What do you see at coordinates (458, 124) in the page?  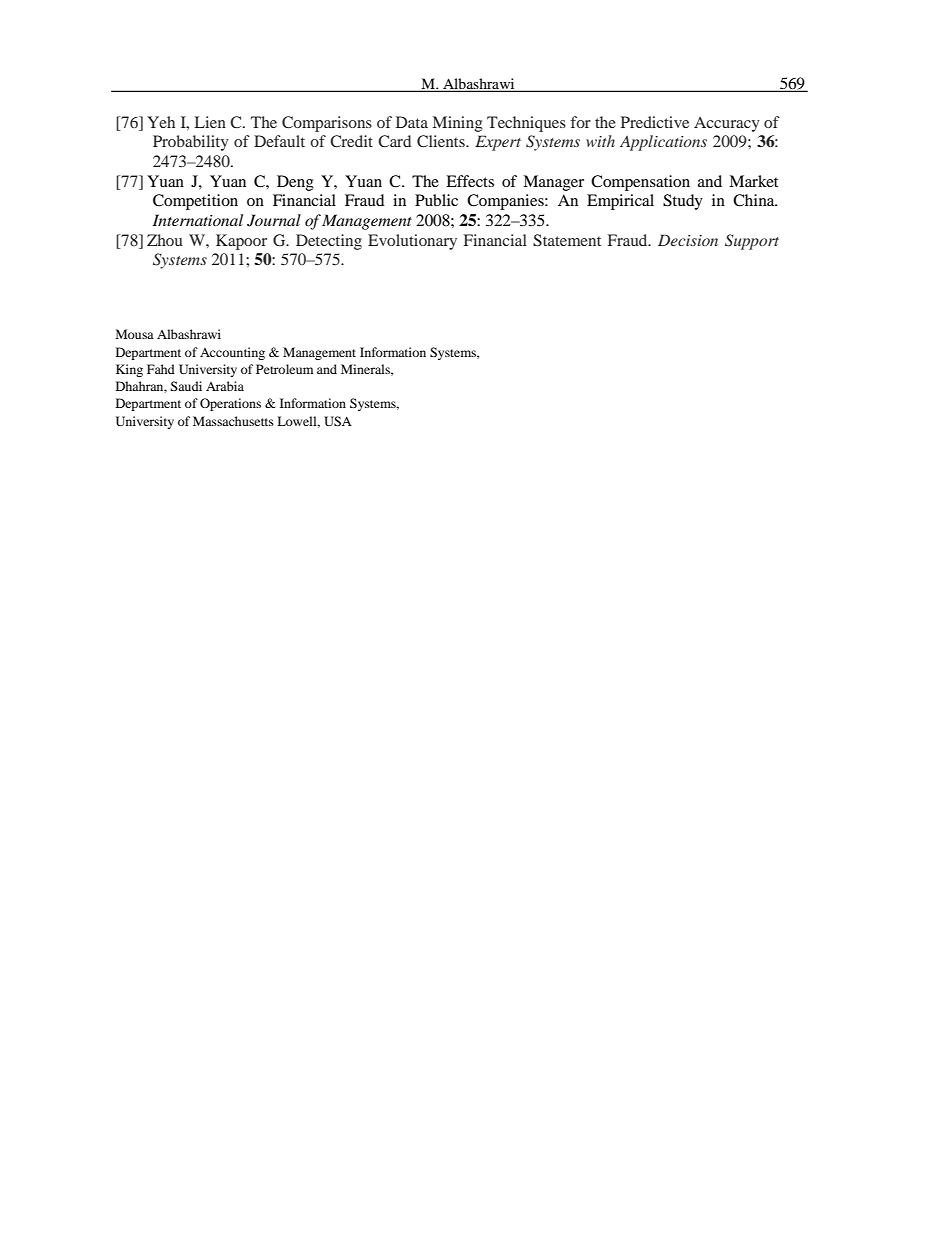 I see `Mining` at bounding box center [458, 124].
